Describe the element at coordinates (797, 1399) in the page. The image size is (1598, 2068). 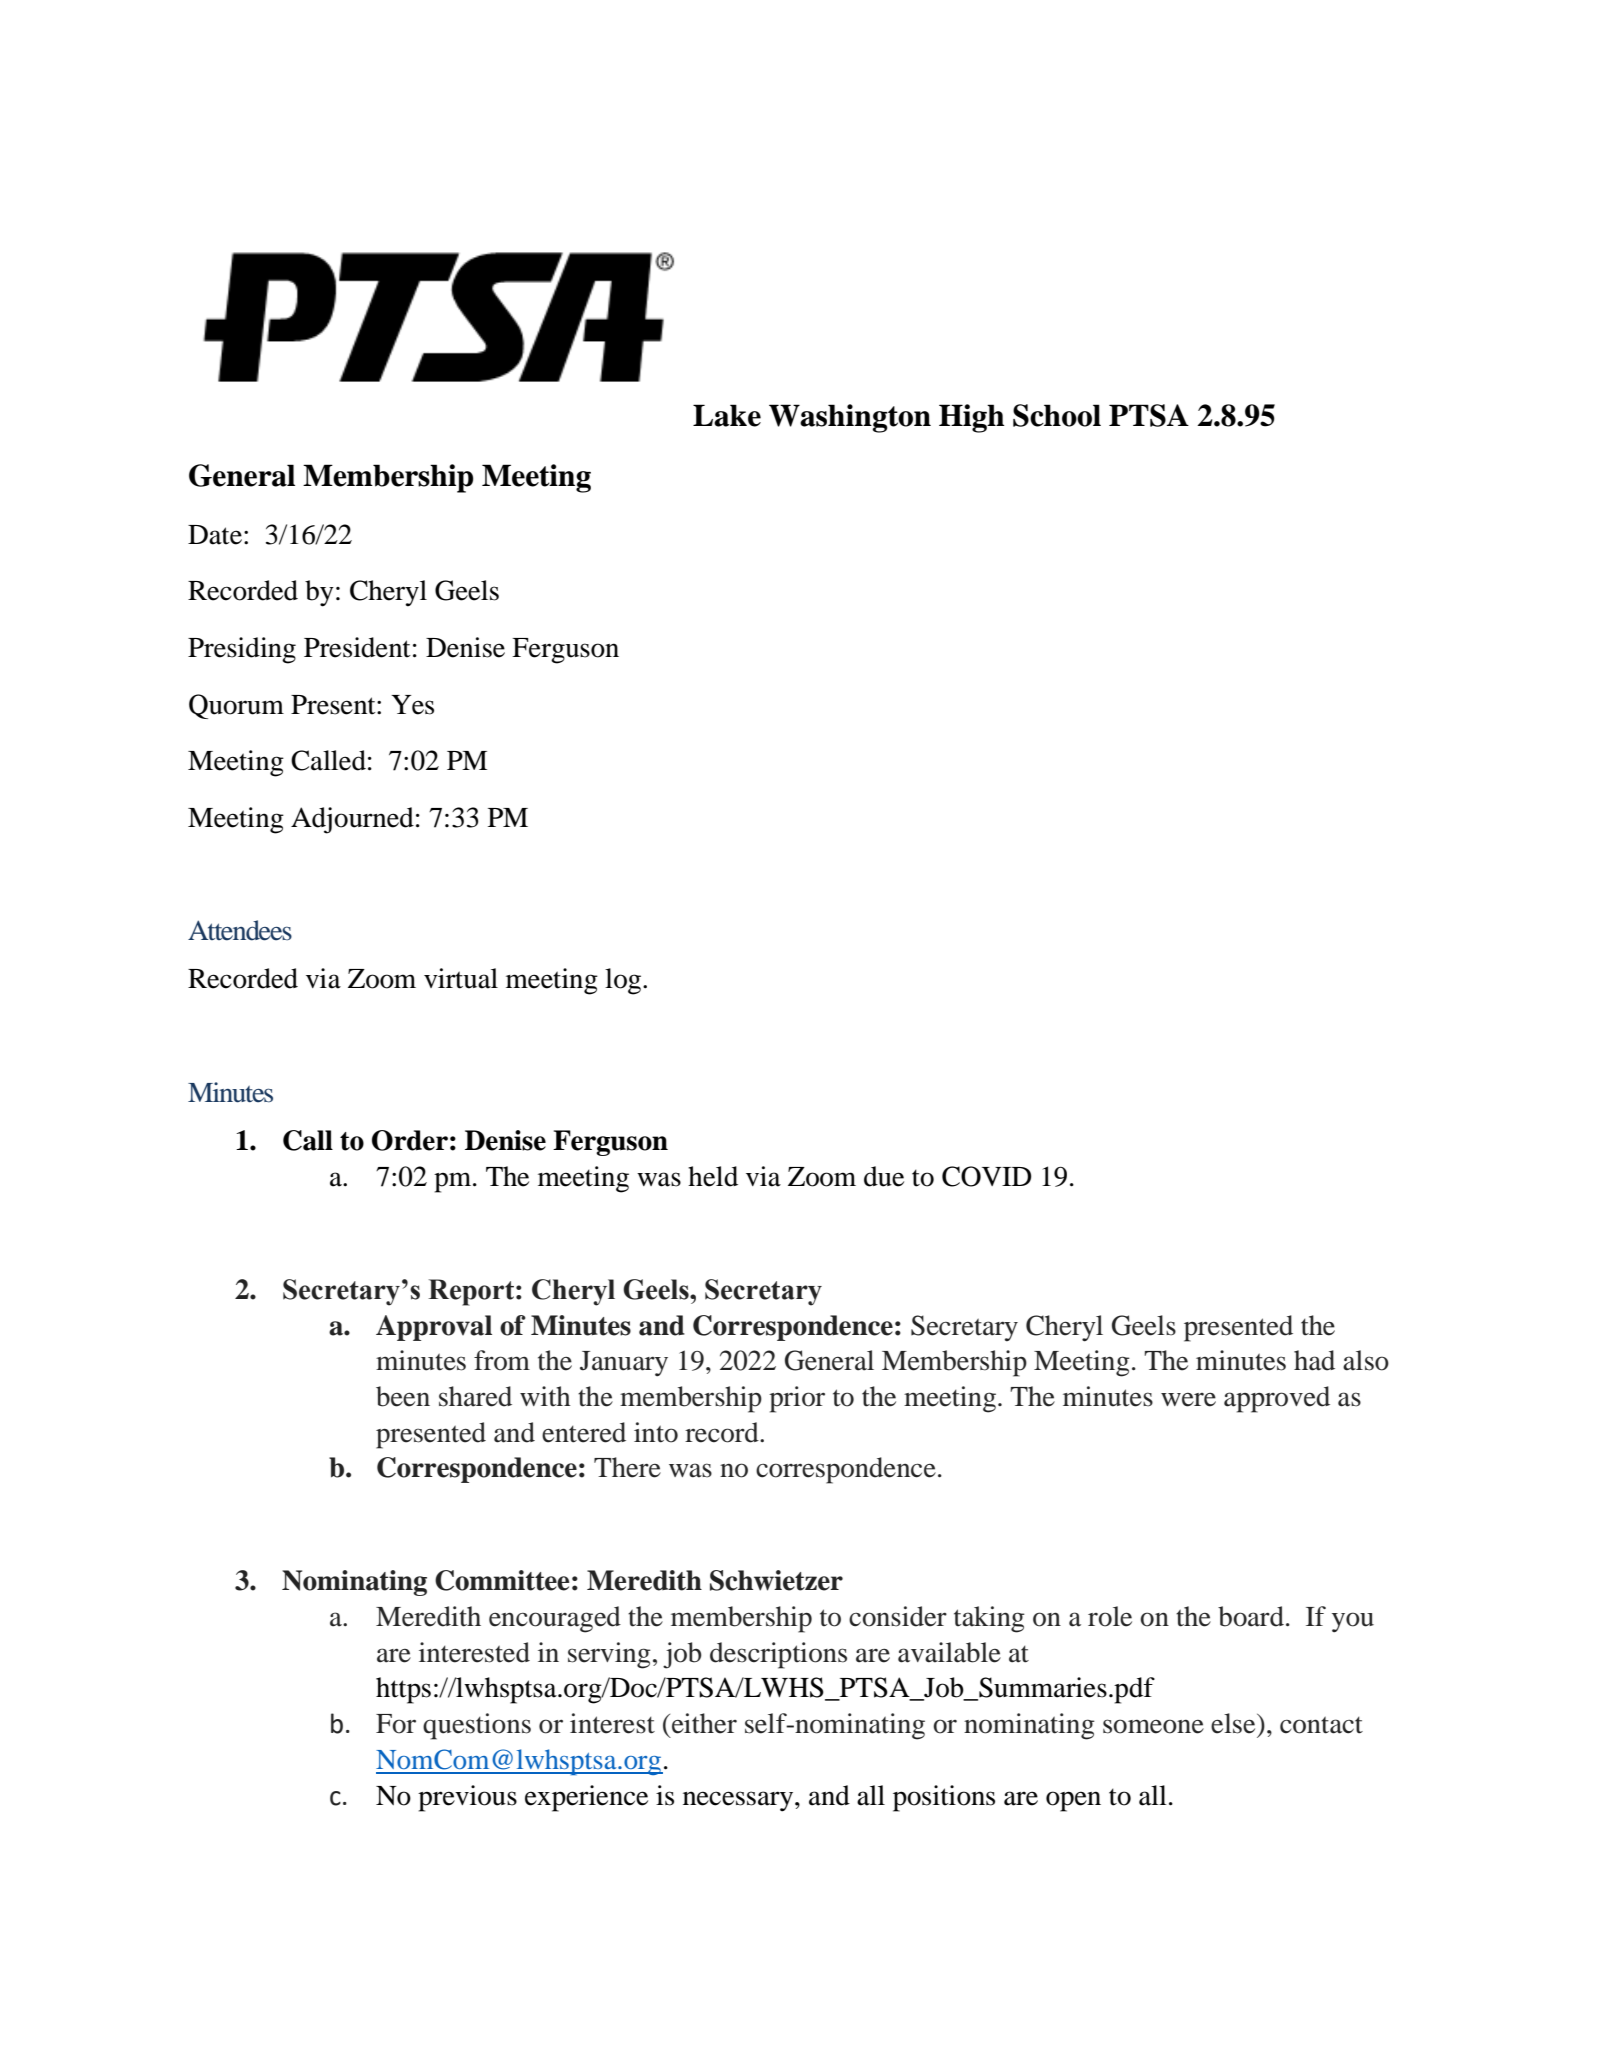
I see `prior` at that location.
